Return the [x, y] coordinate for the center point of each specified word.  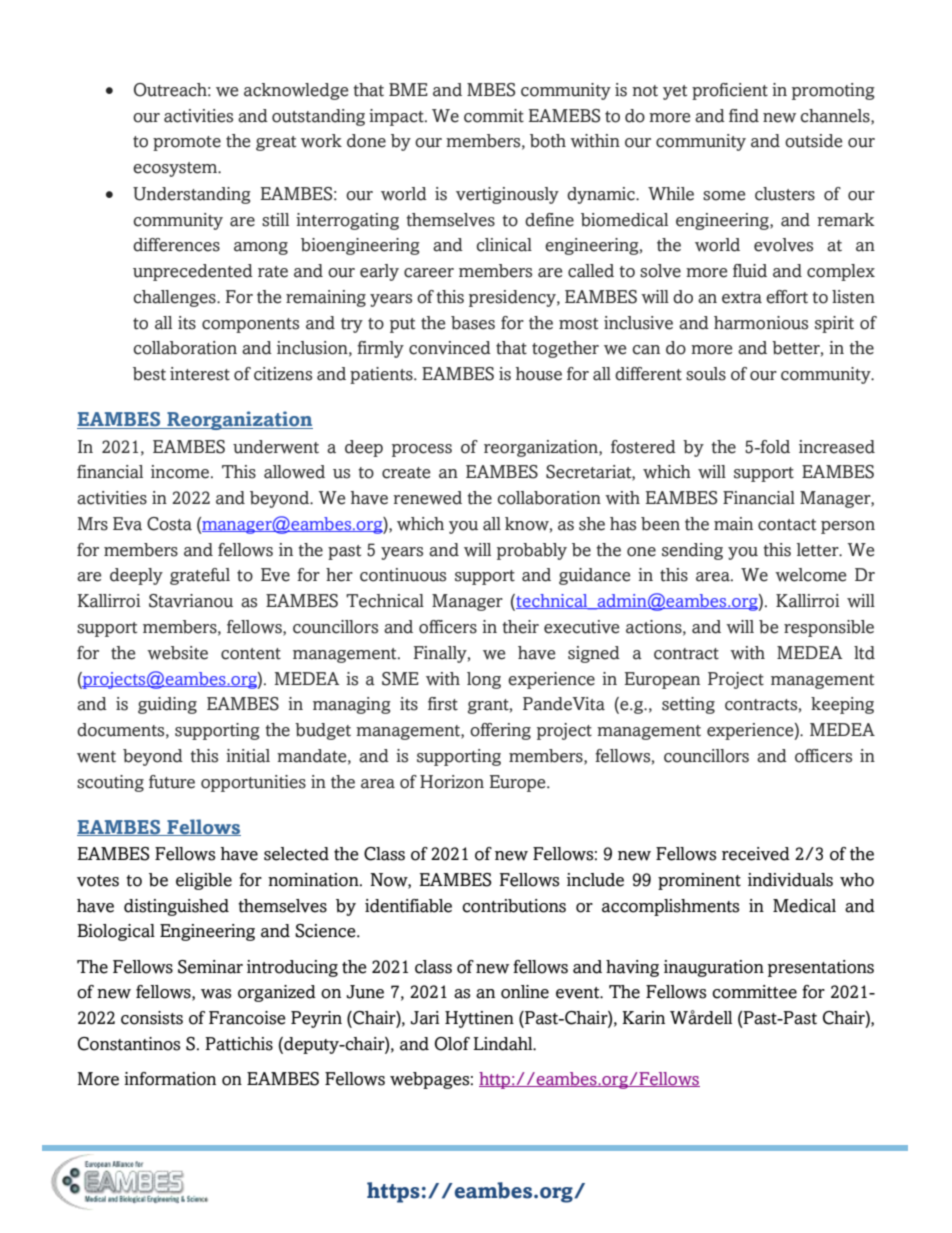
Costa [169, 524]
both [548, 141]
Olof [452, 1044]
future [172, 782]
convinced [450, 348]
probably [532, 551]
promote [187, 143]
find [744, 116]
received [756, 854]
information [170, 1079]
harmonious [761, 323]
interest [200, 374]
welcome [810, 575]
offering [500, 731]
